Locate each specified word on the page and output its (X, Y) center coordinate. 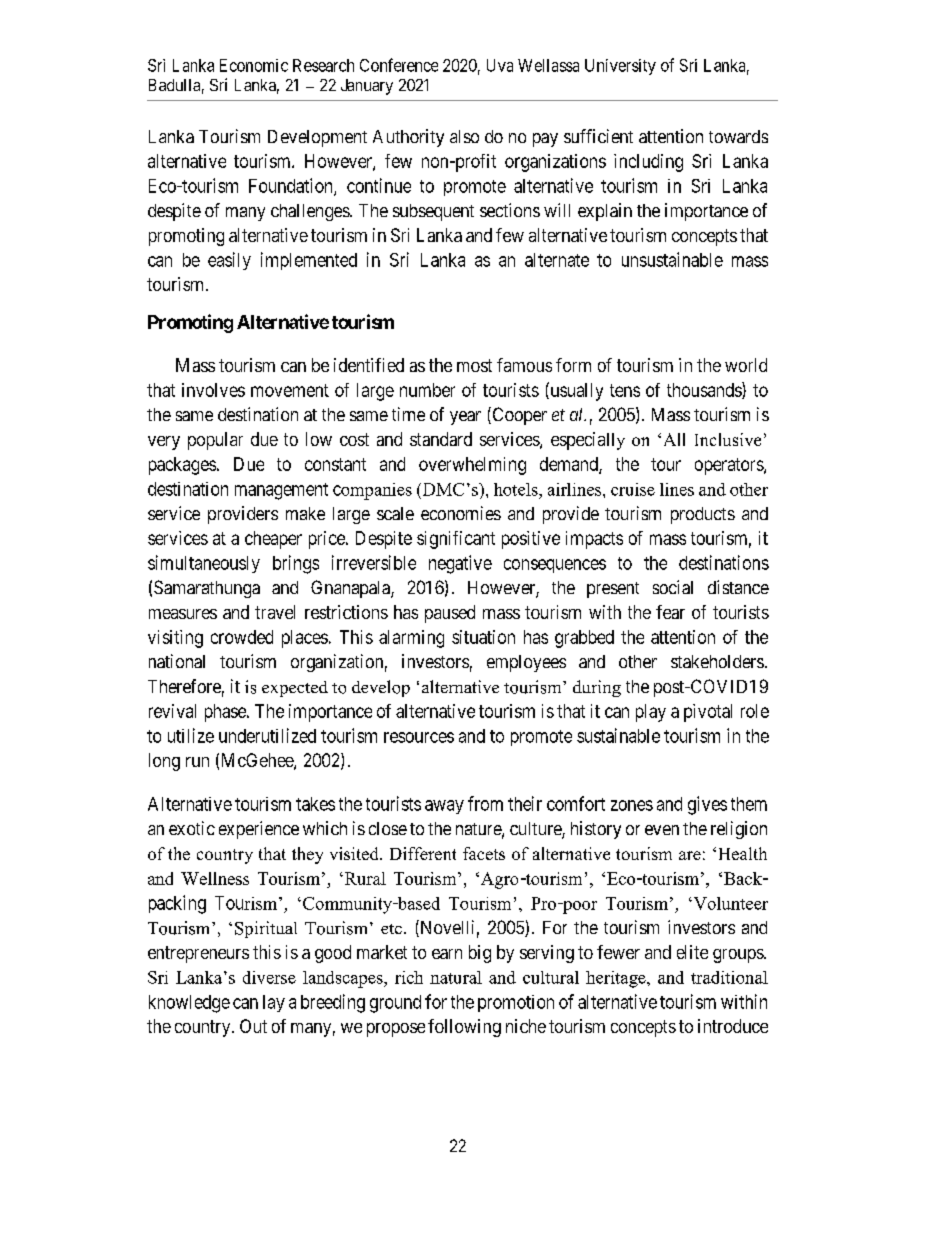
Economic (254, 65)
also (464, 136)
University (620, 67)
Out (253, 1026)
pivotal (708, 713)
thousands (705, 390)
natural (456, 977)
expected (295, 689)
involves (213, 390)
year (465, 418)
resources (419, 737)
